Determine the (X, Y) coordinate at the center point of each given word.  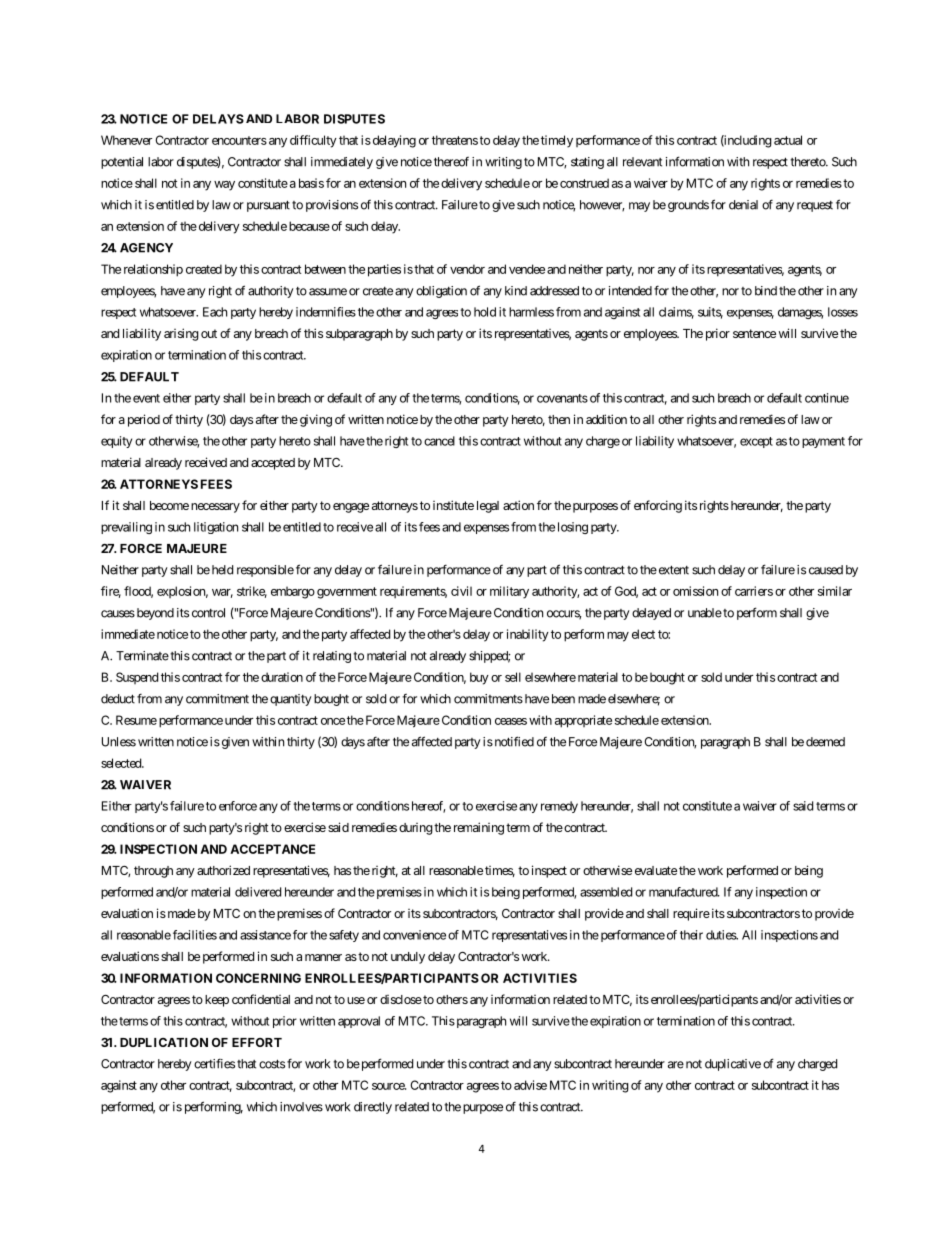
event (146, 398)
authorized (223, 870)
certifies (214, 1063)
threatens (455, 140)
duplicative (733, 1065)
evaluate (656, 870)
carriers (754, 591)
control (208, 613)
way (224, 186)
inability (528, 635)
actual (788, 140)
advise (530, 1085)
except (756, 442)
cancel (439, 441)
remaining (479, 828)
